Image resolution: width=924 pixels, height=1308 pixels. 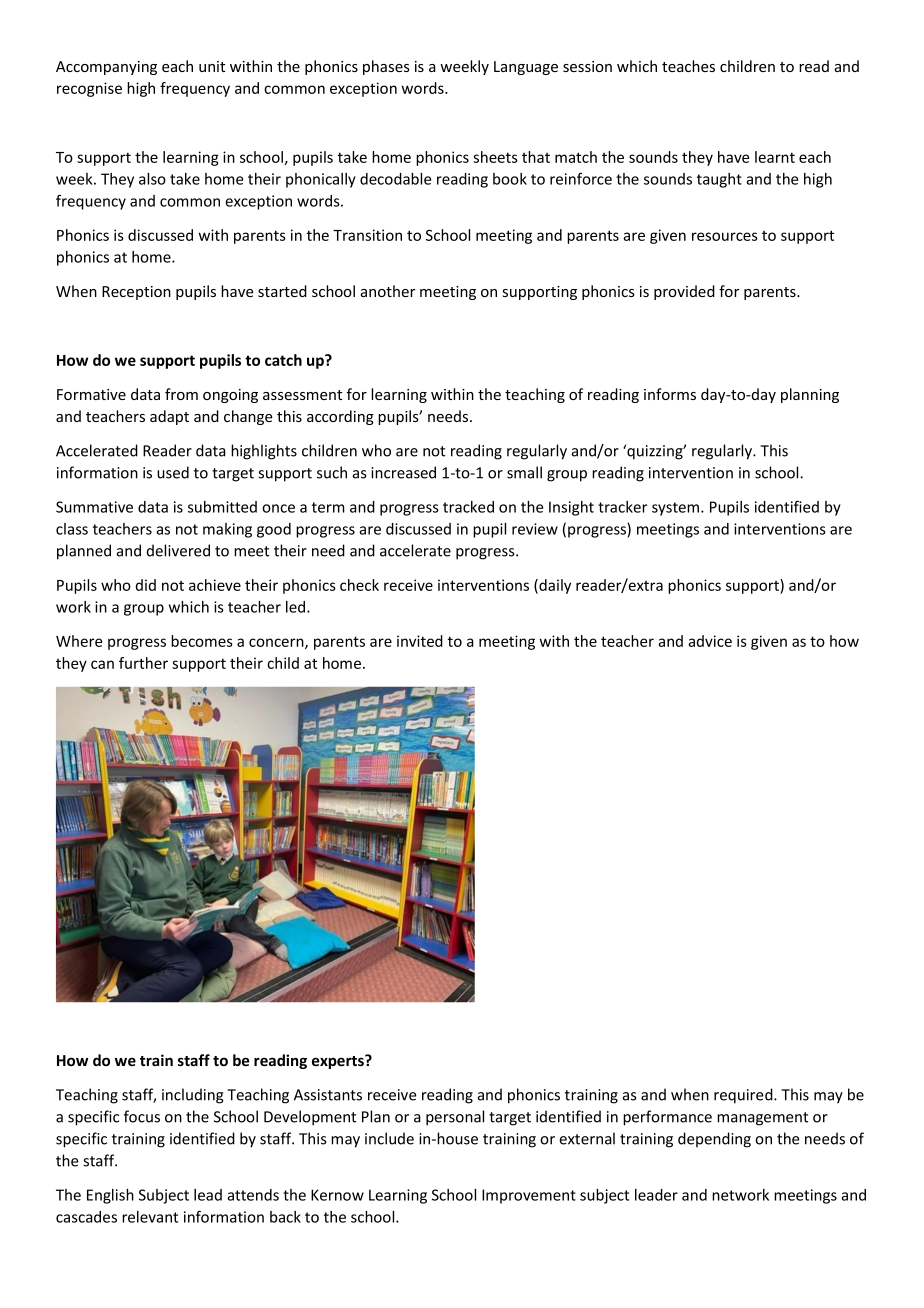 I want to click on Accompanying, so click(x=106, y=68).
